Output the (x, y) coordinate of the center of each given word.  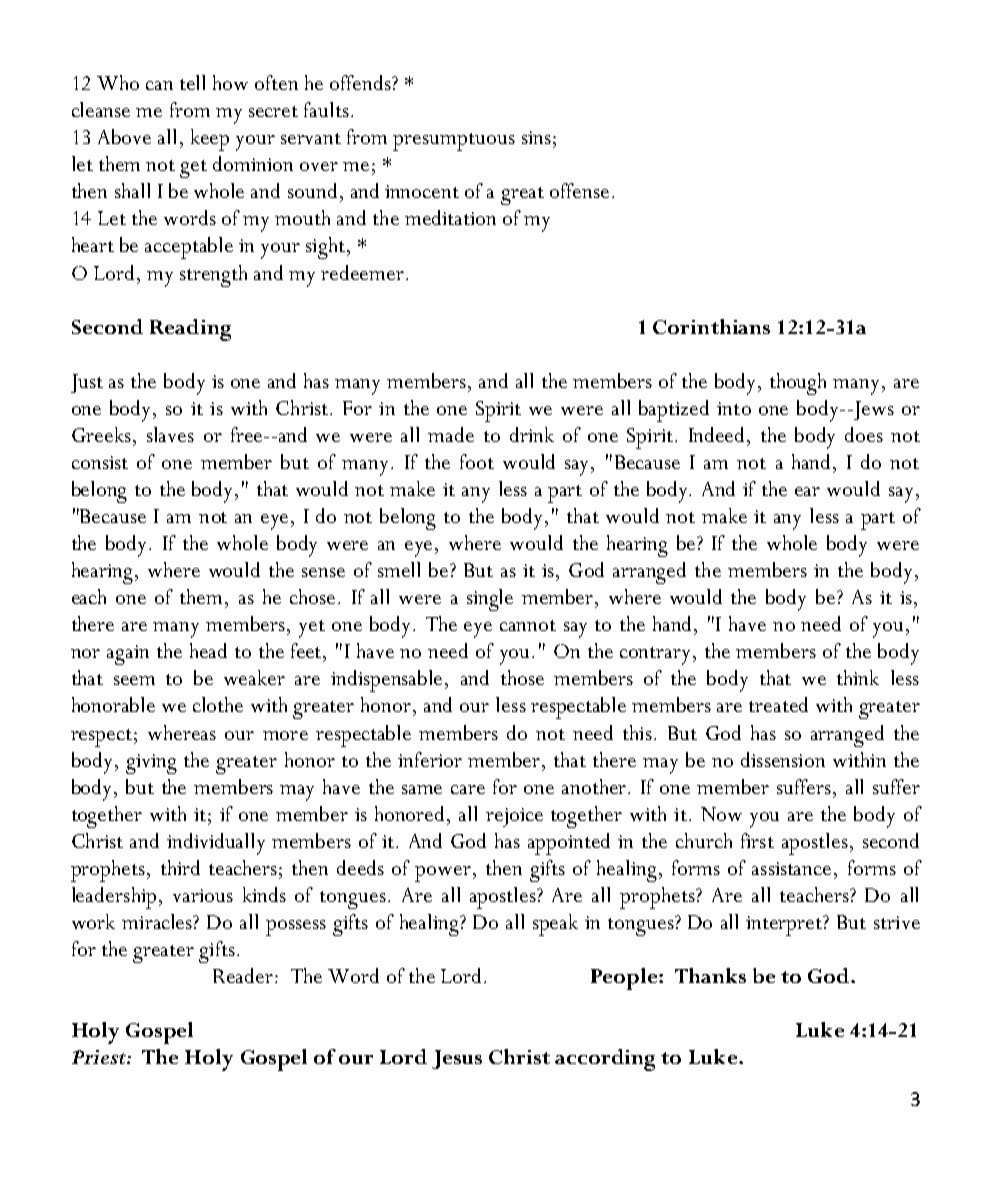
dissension (783, 759)
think (858, 677)
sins (536, 137)
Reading (190, 330)
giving (151, 764)
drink (532, 434)
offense (579, 190)
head (208, 650)
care (468, 789)
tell (192, 82)
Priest (100, 1057)
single (490, 600)
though (798, 384)
